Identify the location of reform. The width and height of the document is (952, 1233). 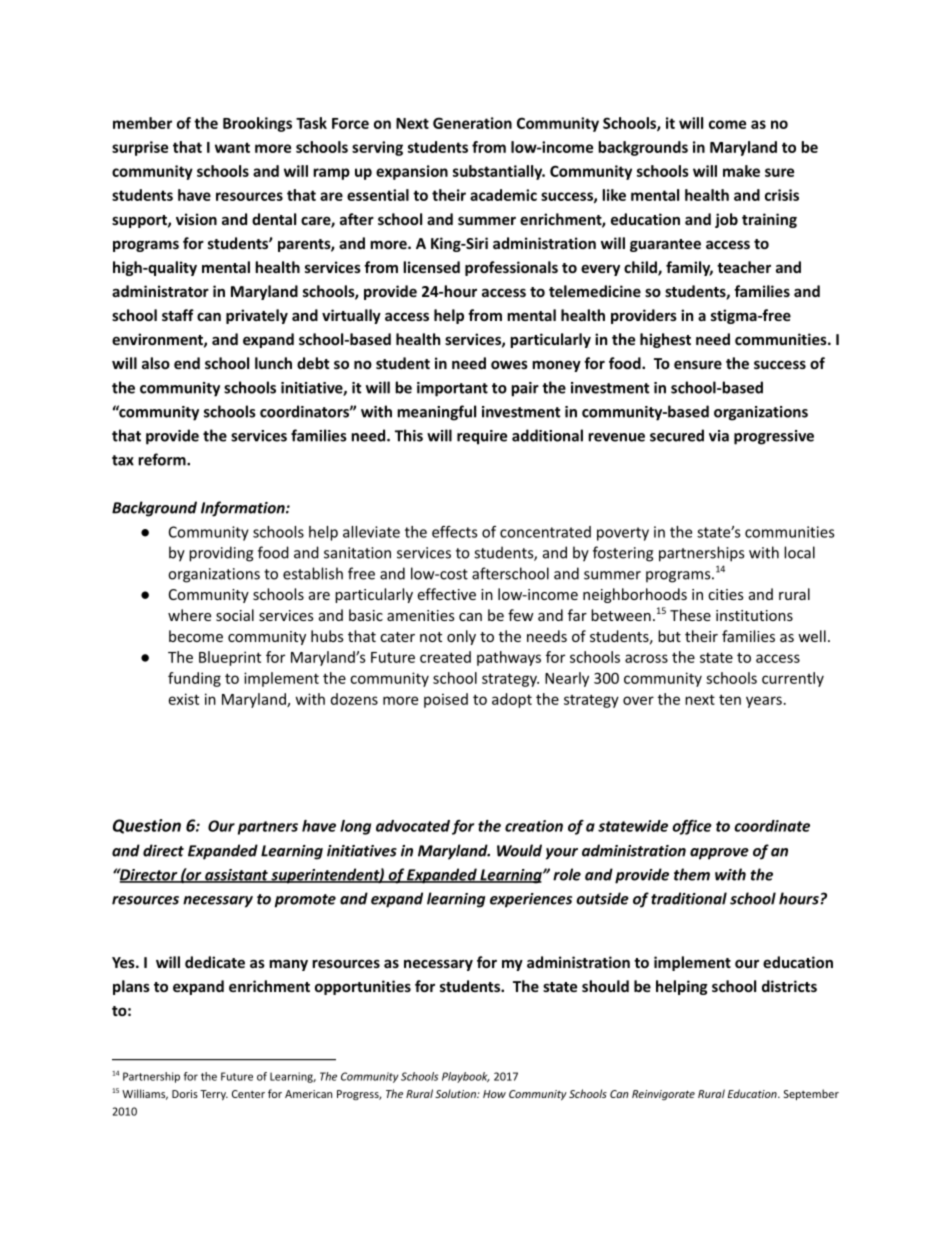
(163, 459).
